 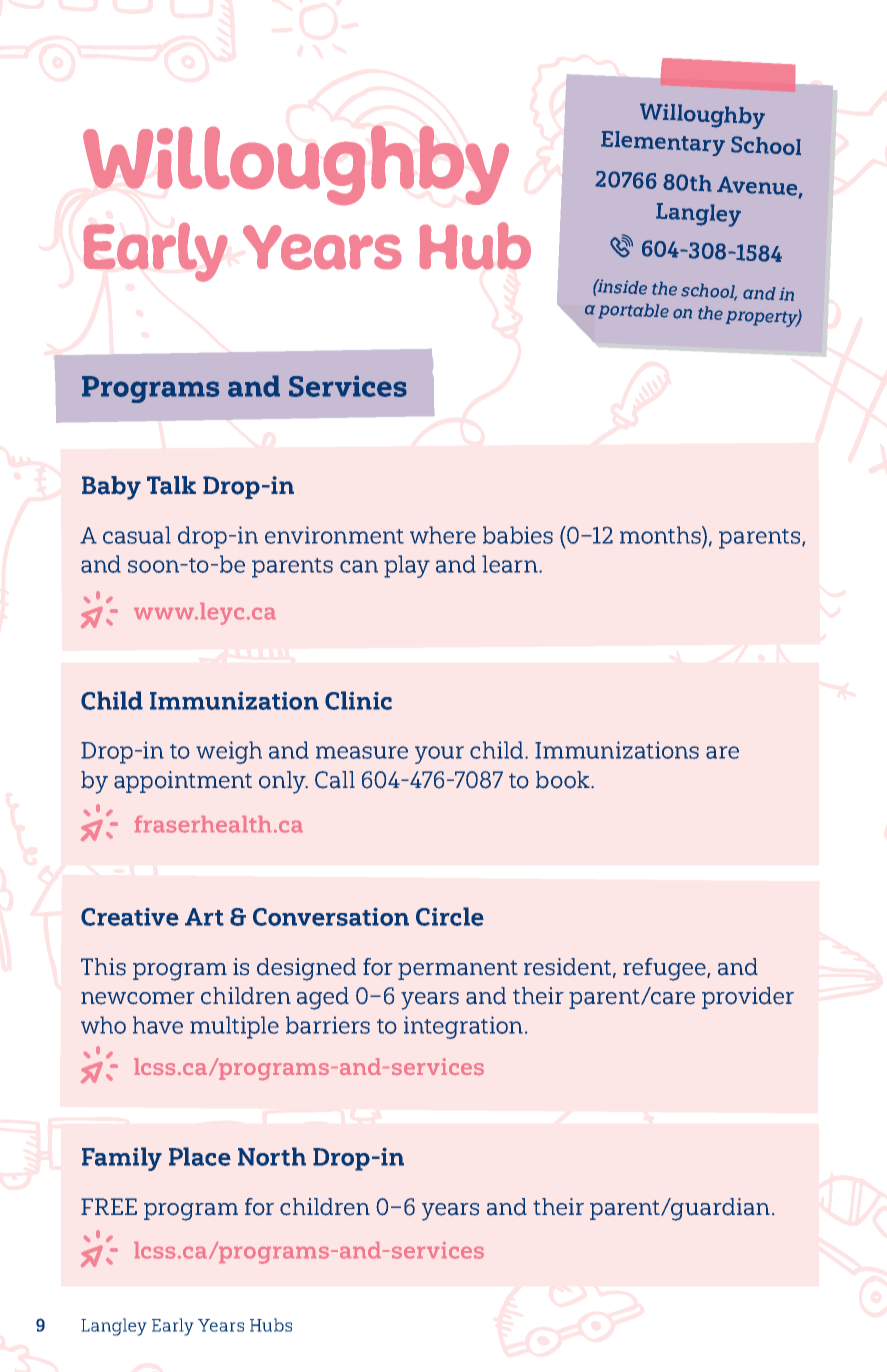 What do you see at coordinates (564, 780) in the screenshot?
I see `book` at bounding box center [564, 780].
